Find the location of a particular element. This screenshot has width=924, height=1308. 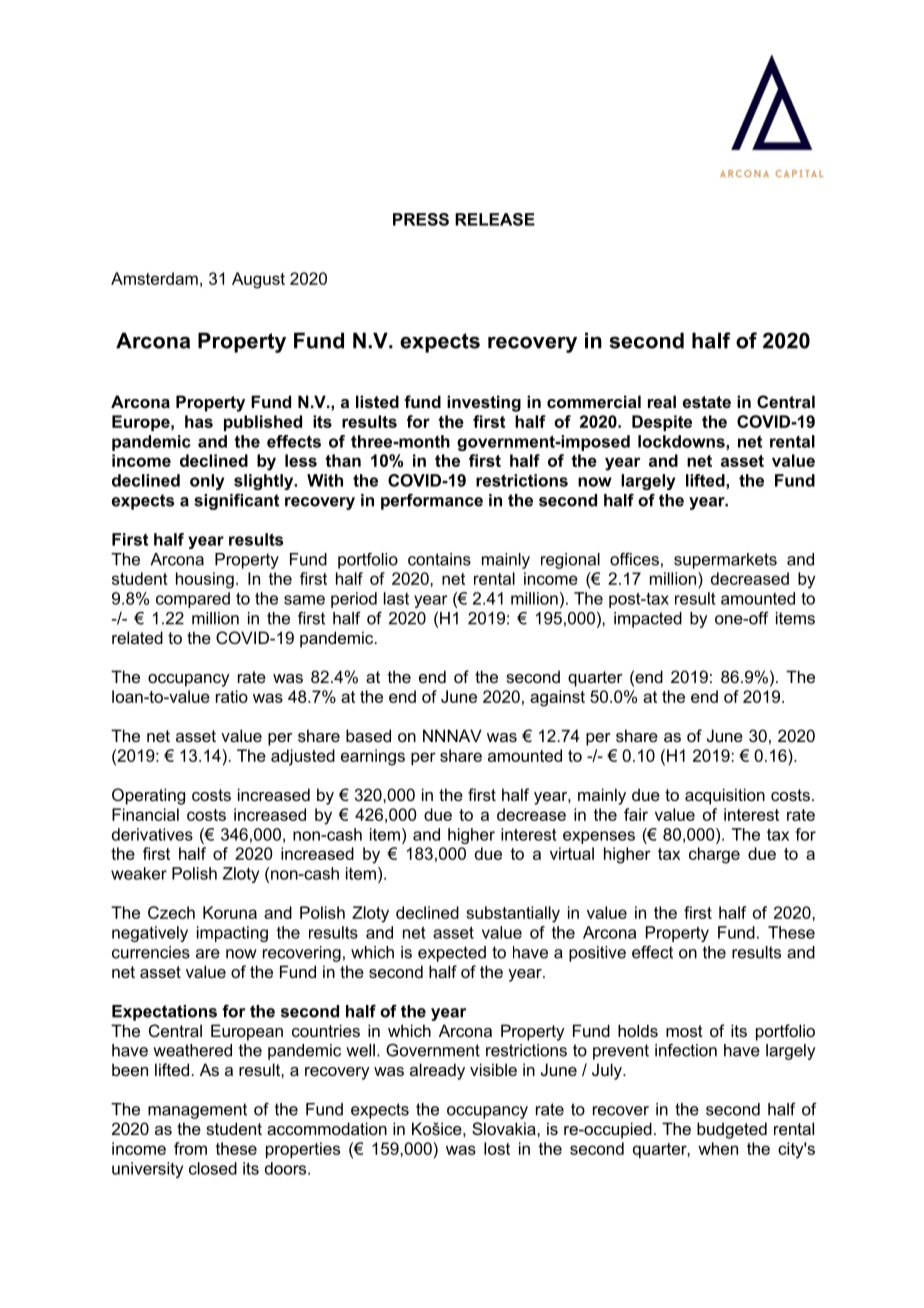

ratio is located at coordinates (232, 696).
